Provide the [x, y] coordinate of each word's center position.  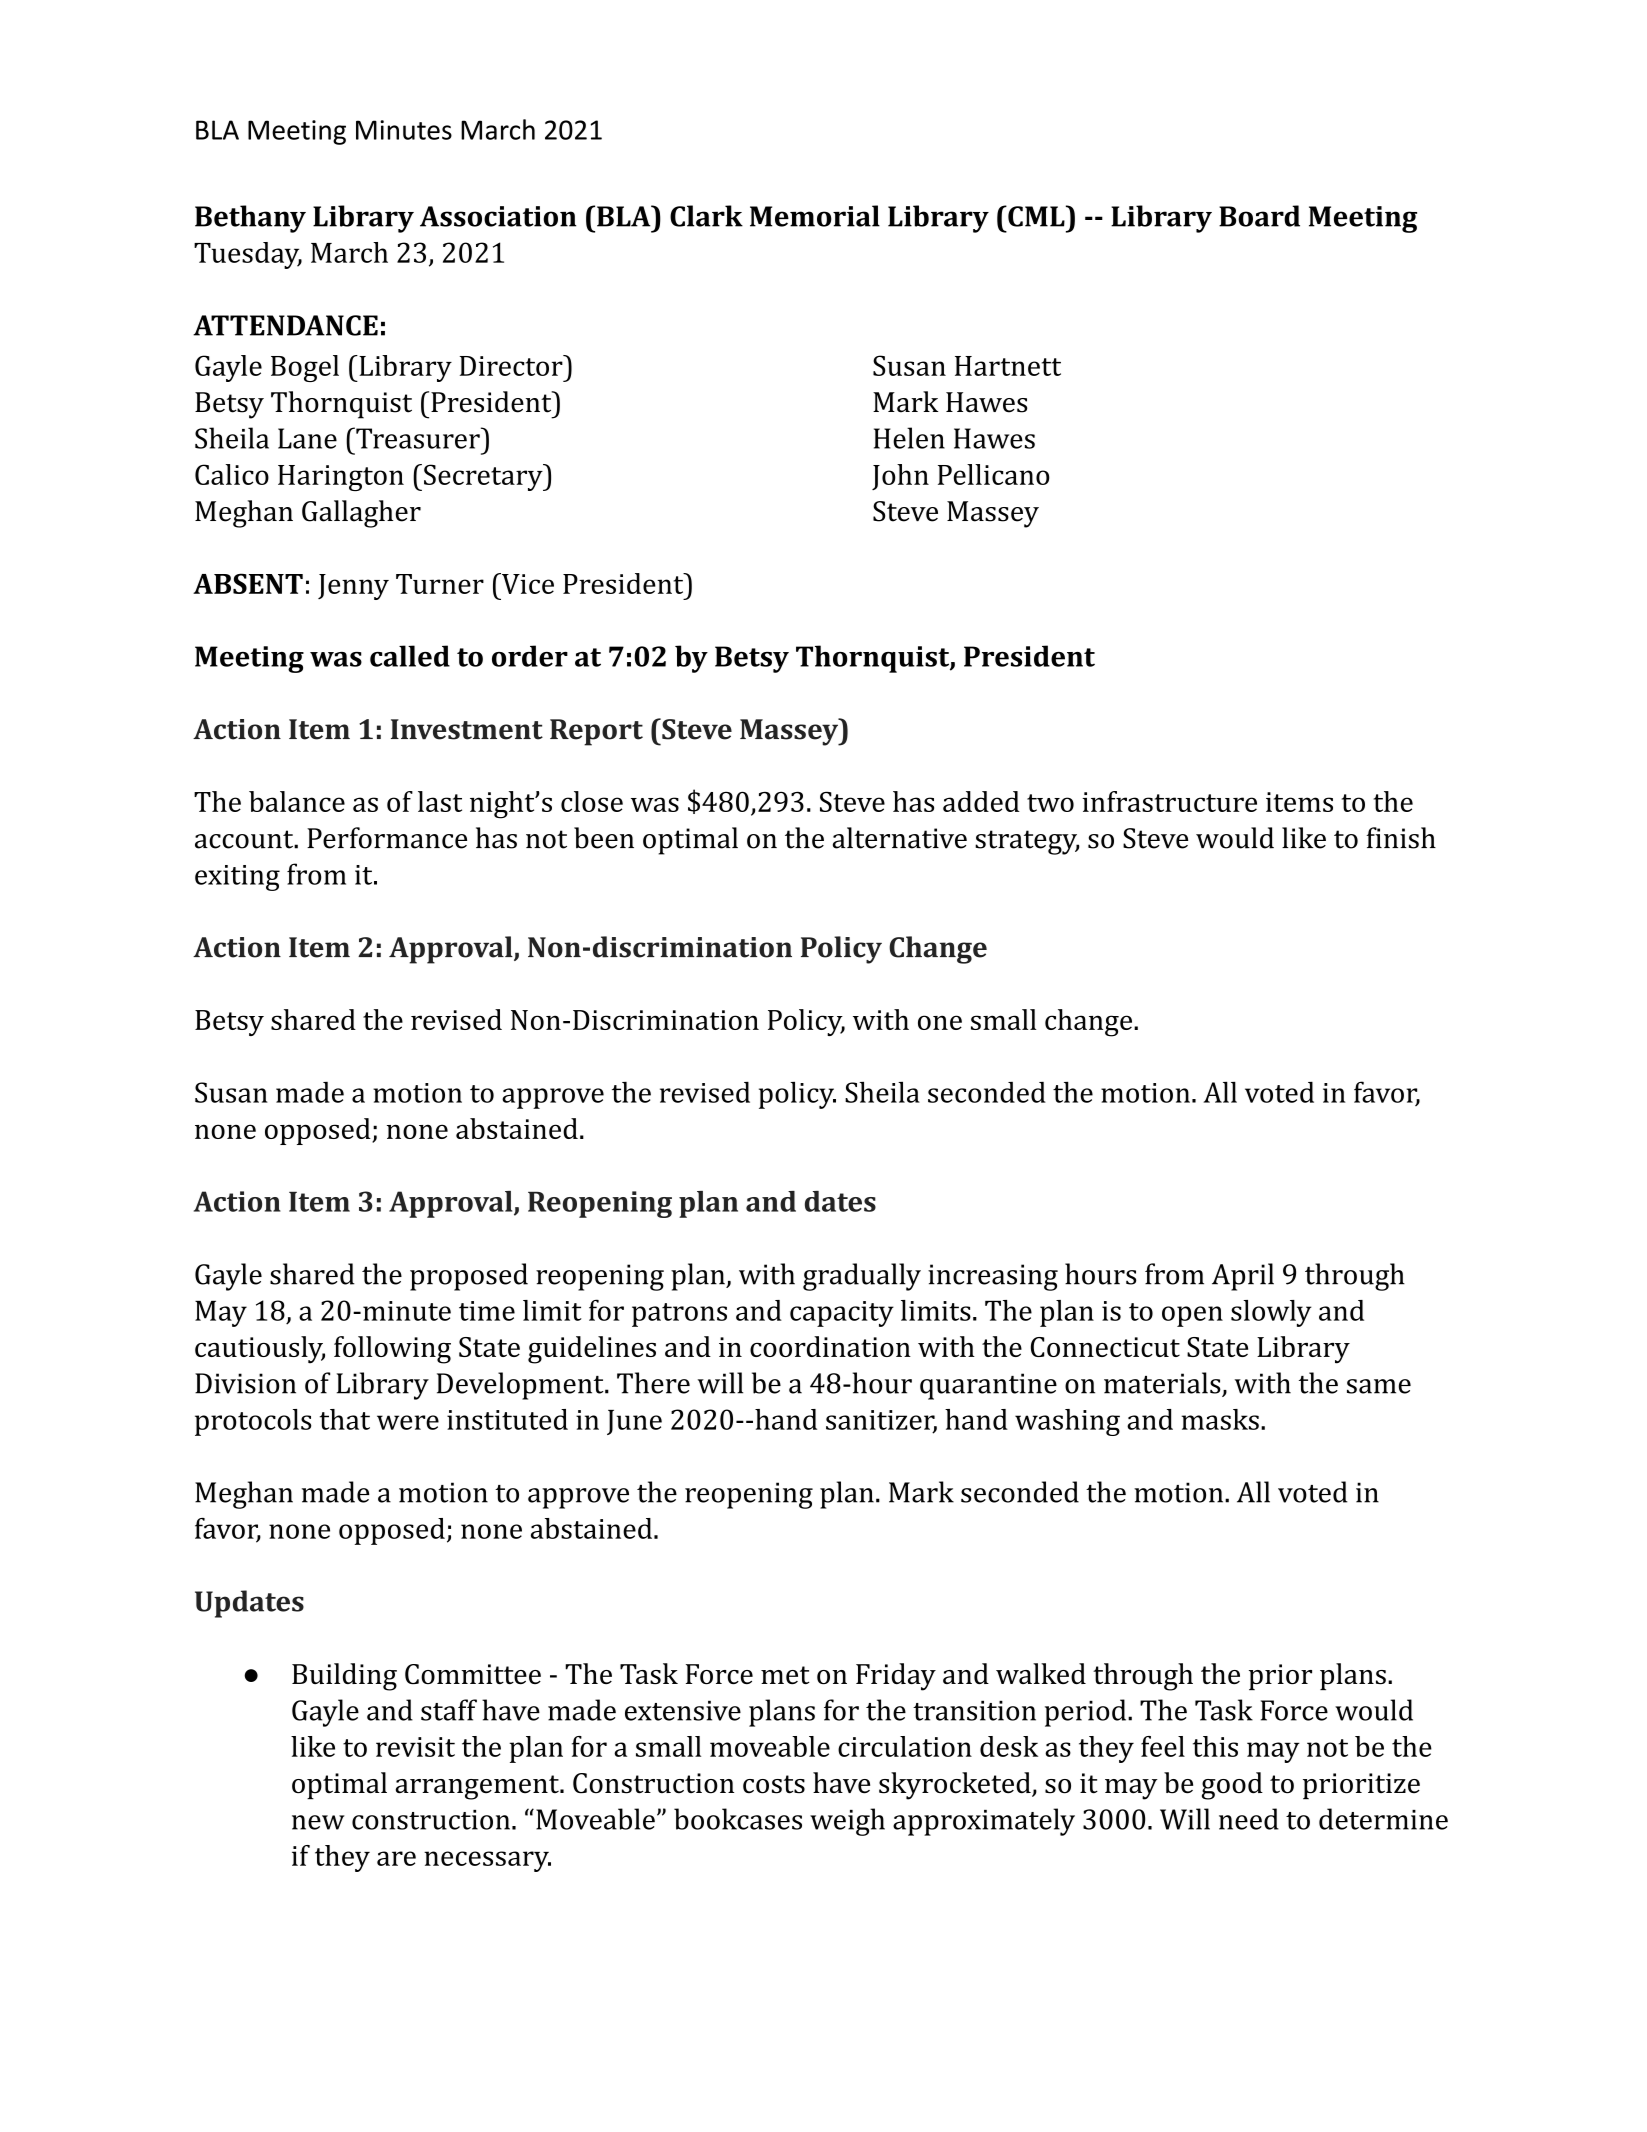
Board [1259, 216]
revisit [415, 1747]
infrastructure [1169, 801]
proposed [469, 1277]
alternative [900, 838]
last [440, 801]
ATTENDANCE [285, 325]
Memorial [815, 216]
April [1243, 1277]
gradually [862, 1277]
